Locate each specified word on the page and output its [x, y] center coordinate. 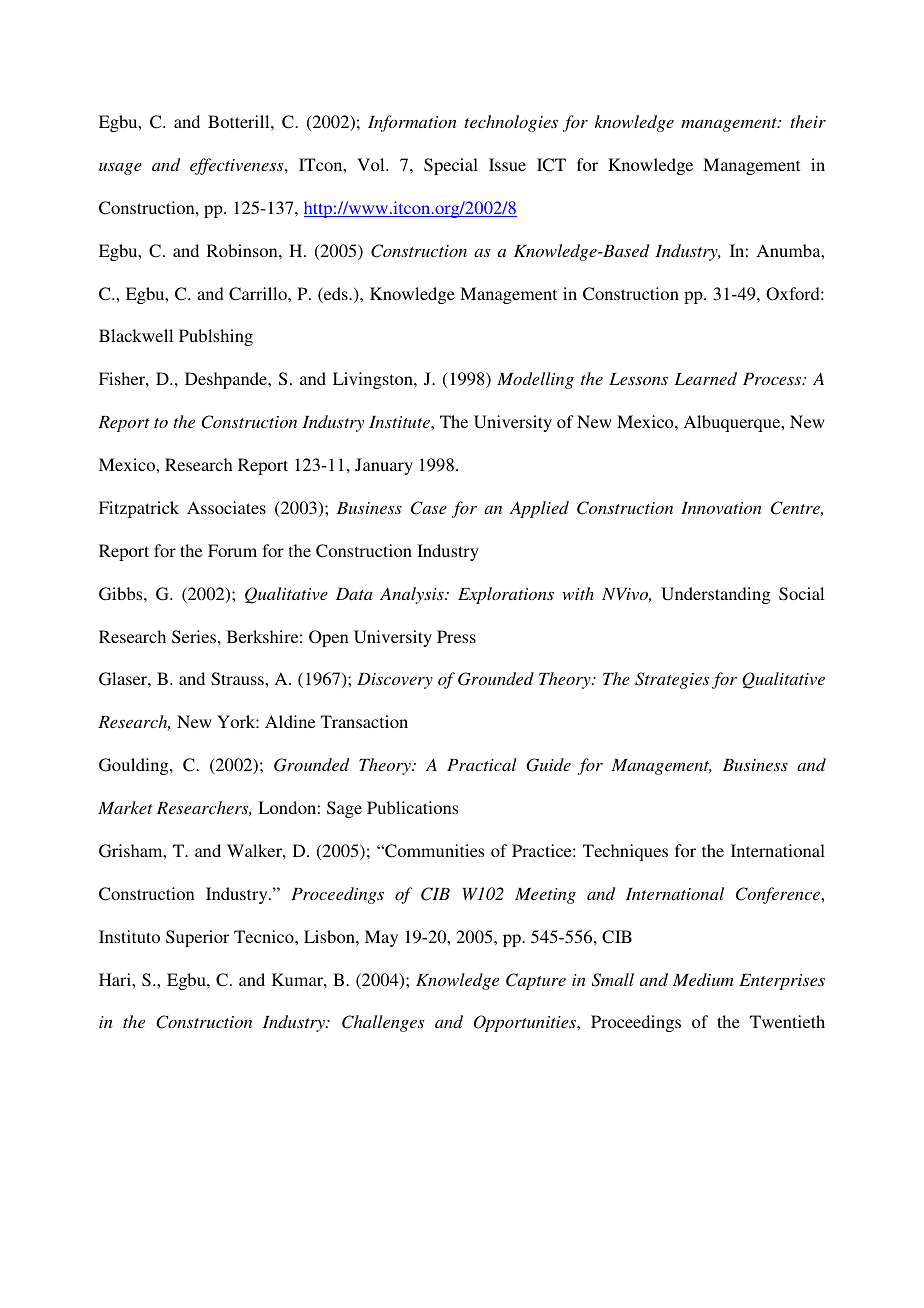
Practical [482, 764]
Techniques [625, 852]
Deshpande [227, 380]
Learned [705, 378]
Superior [197, 938]
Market [125, 807]
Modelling [535, 380]
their [808, 121]
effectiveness [238, 166]
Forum [232, 550]
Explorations [506, 595]
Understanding [715, 595]
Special [451, 166]
